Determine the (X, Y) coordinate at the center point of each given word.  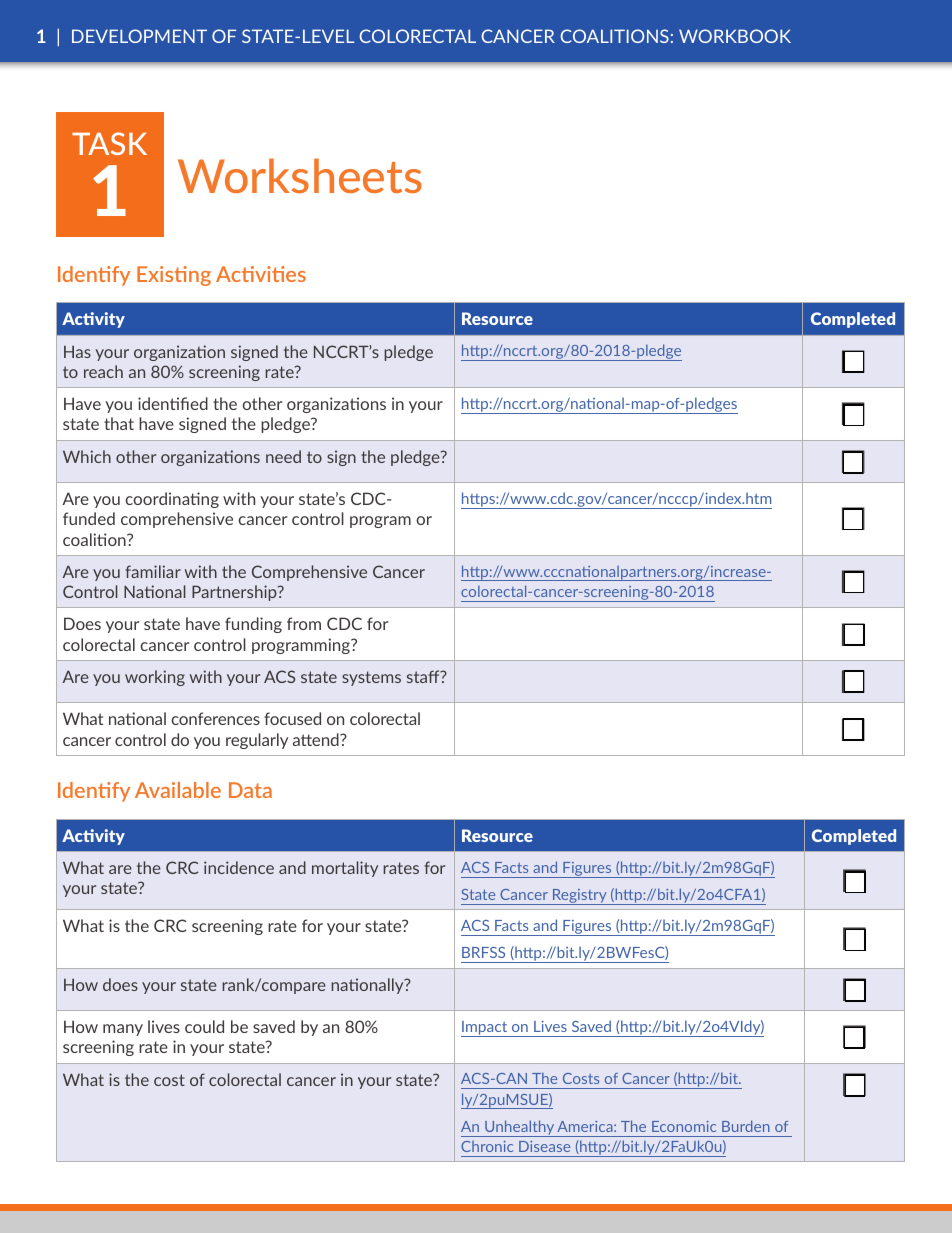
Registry (580, 897)
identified (173, 403)
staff (424, 676)
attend (317, 739)
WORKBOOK (735, 36)
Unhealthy (519, 1128)
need (283, 456)
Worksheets (300, 175)
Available (178, 790)
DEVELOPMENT (139, 36)
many (123, 1030)
